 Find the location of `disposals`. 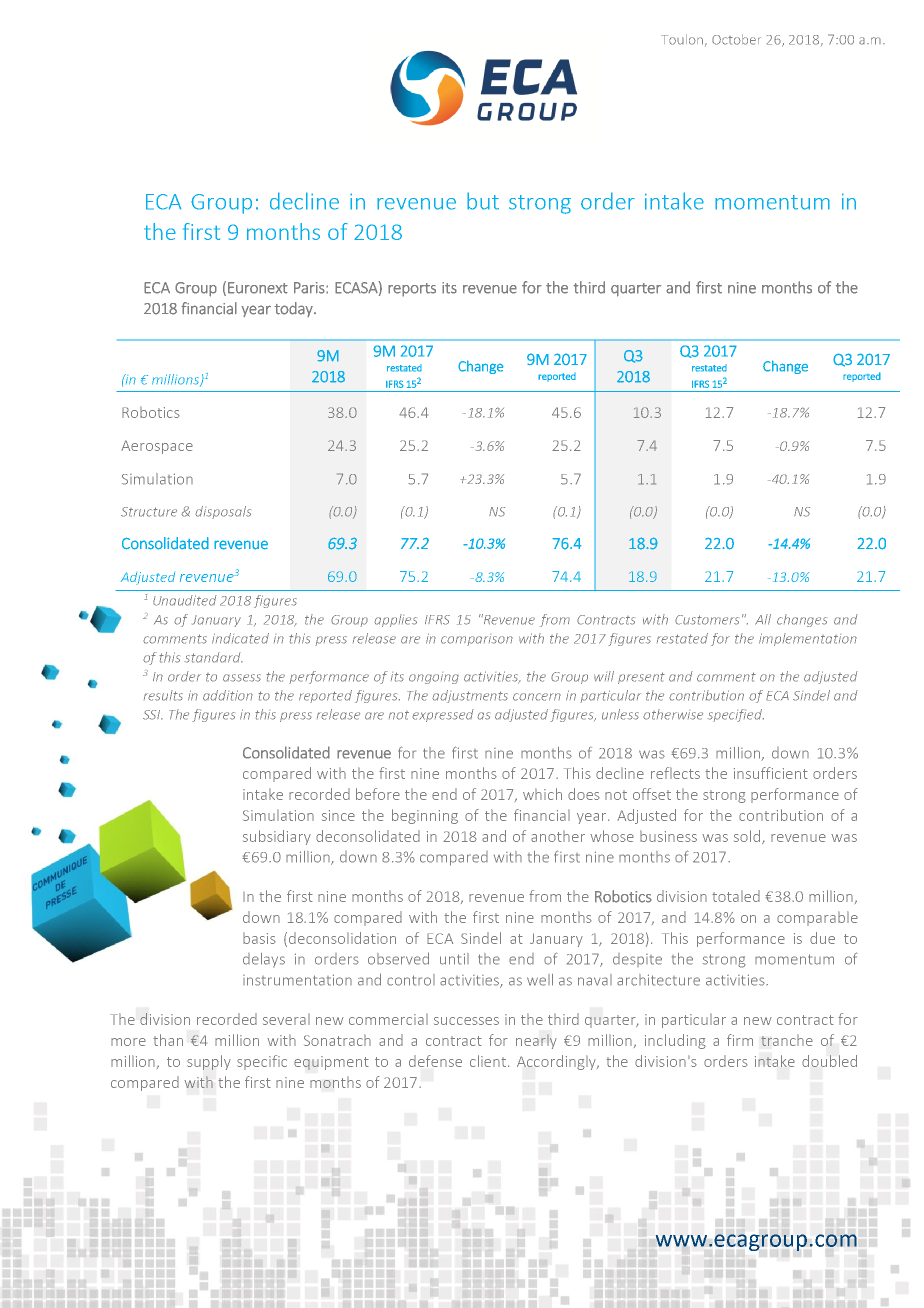

disposals is located at coordinates (223, 512).
